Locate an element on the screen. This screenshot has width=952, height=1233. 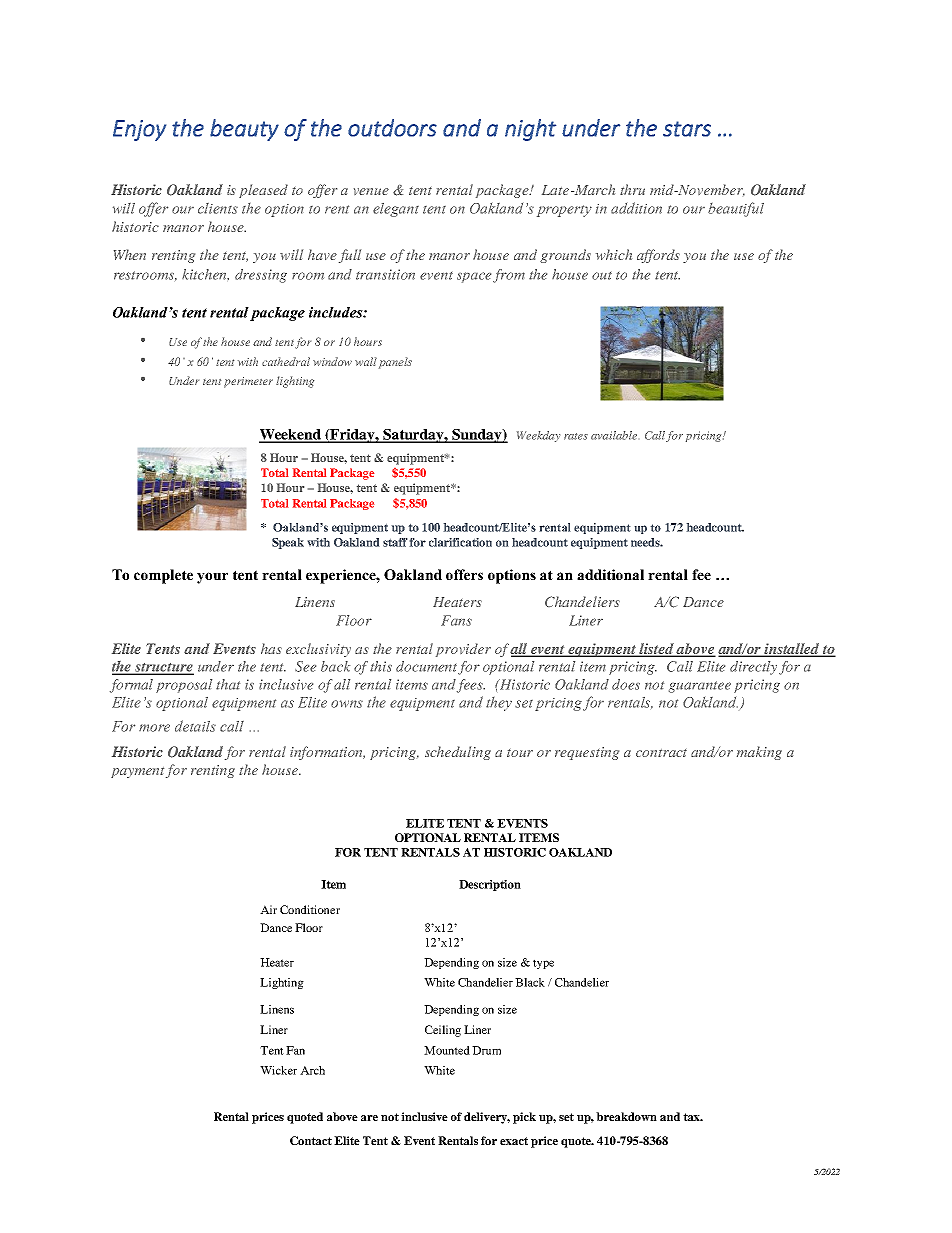
Fans is located at coordinates (456, 620).
